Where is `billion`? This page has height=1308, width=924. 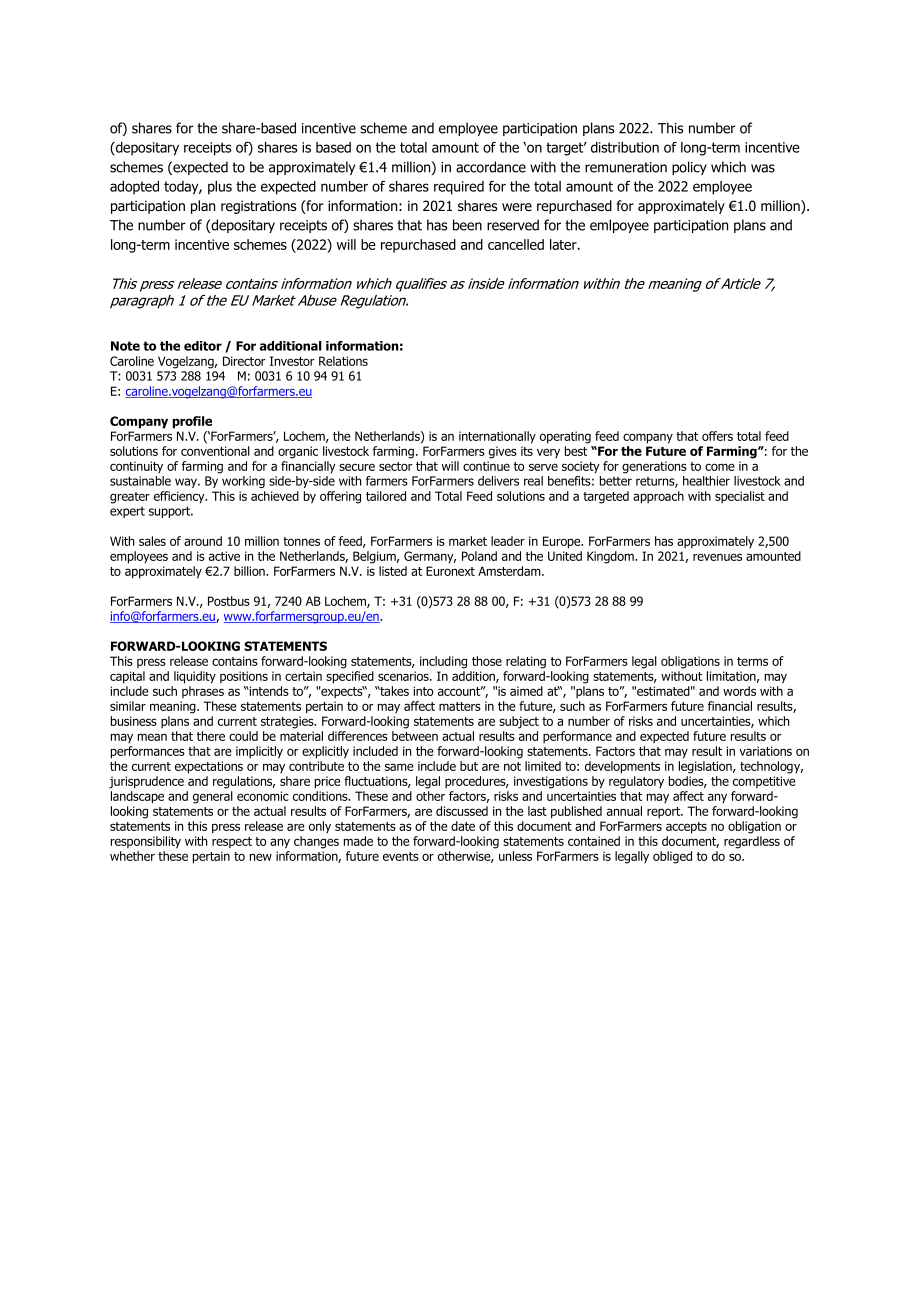
billion is located at coordinates (250, 571).
